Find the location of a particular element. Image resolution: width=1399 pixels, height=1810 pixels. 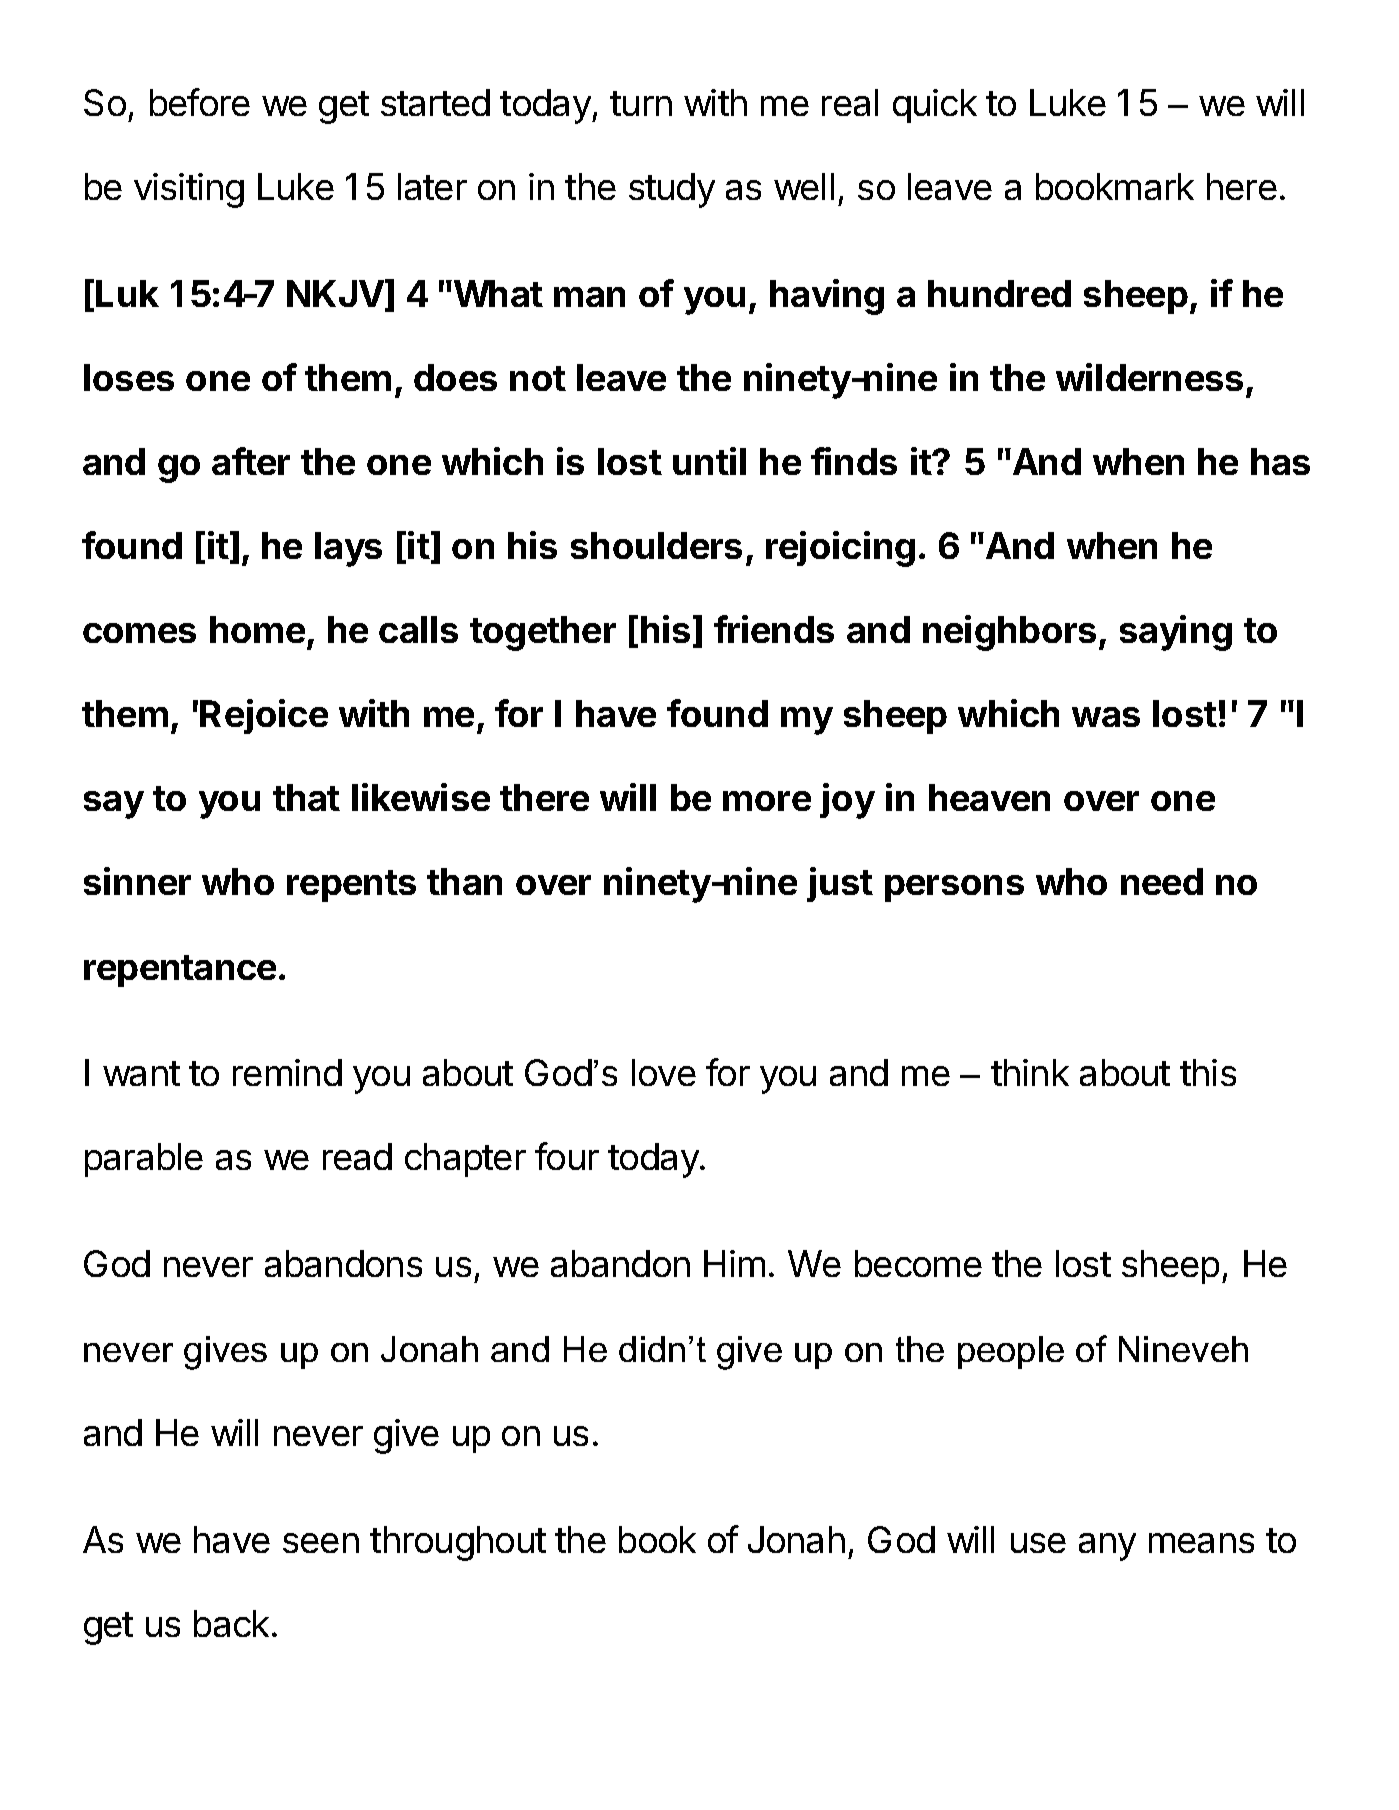

seen is located at coordinates (321, 1543).
